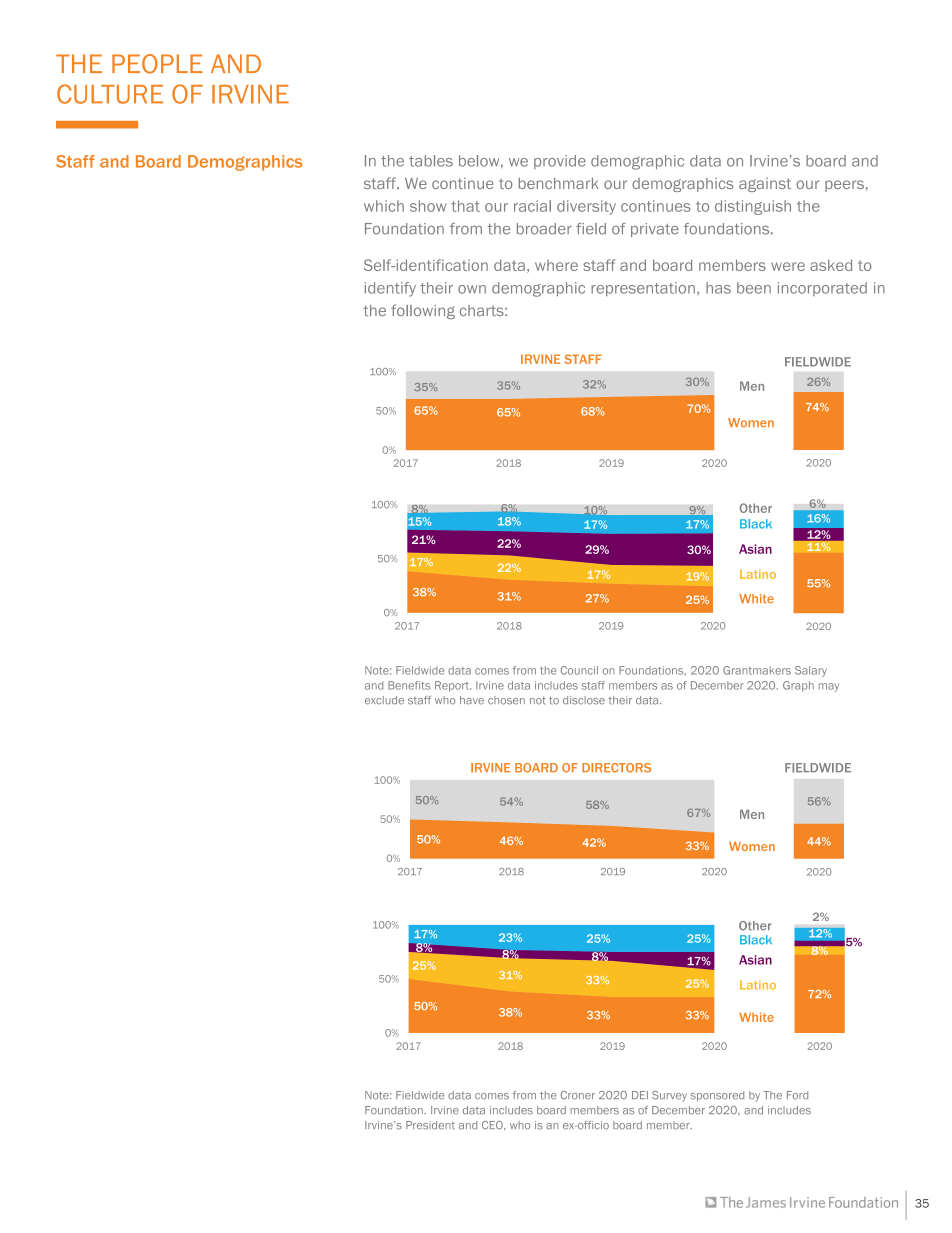 The image size is (952, 1233). I want to click on Benefits, so click(409, 685).
